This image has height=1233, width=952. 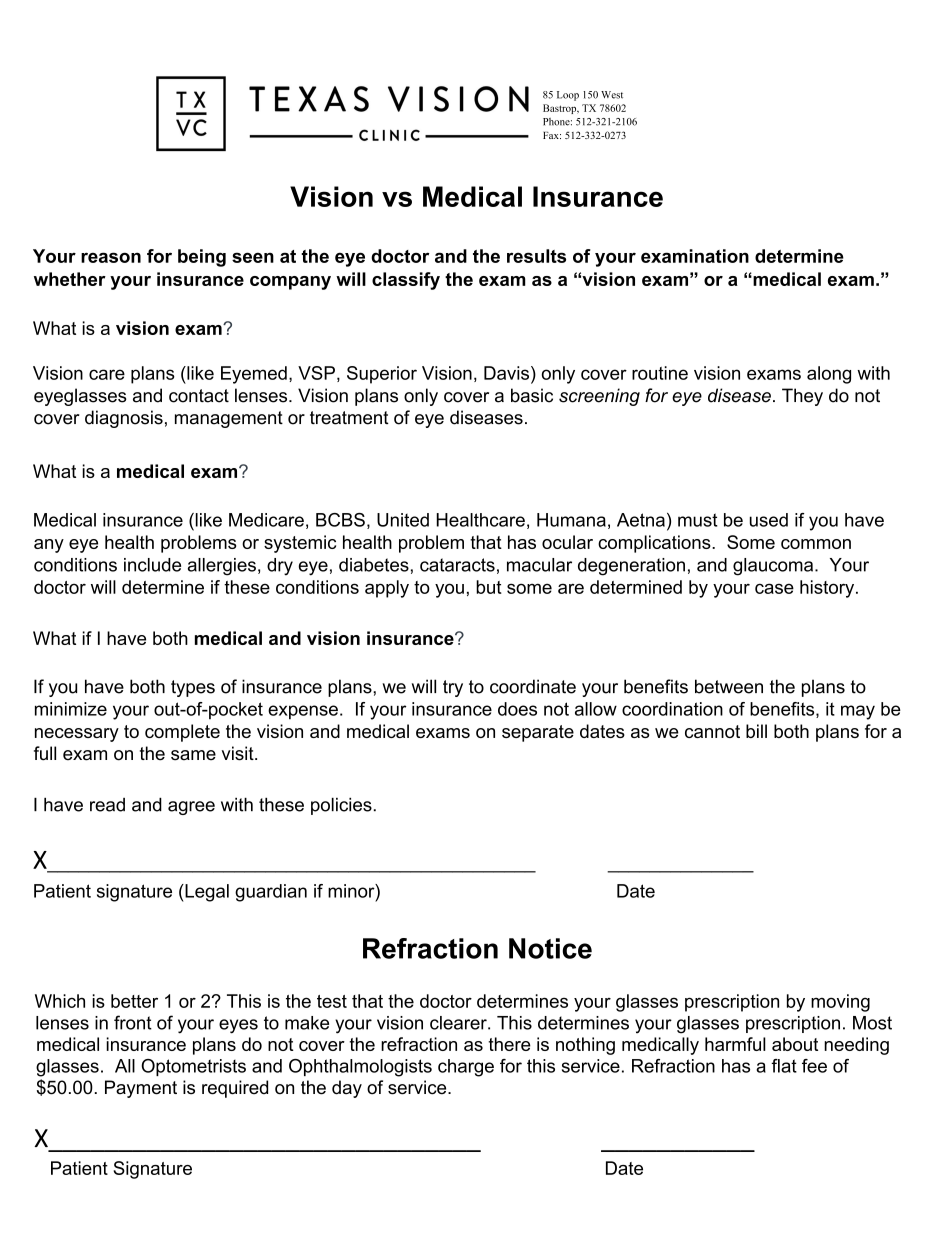 I want to click on reason, so click(x=111, y=257).
